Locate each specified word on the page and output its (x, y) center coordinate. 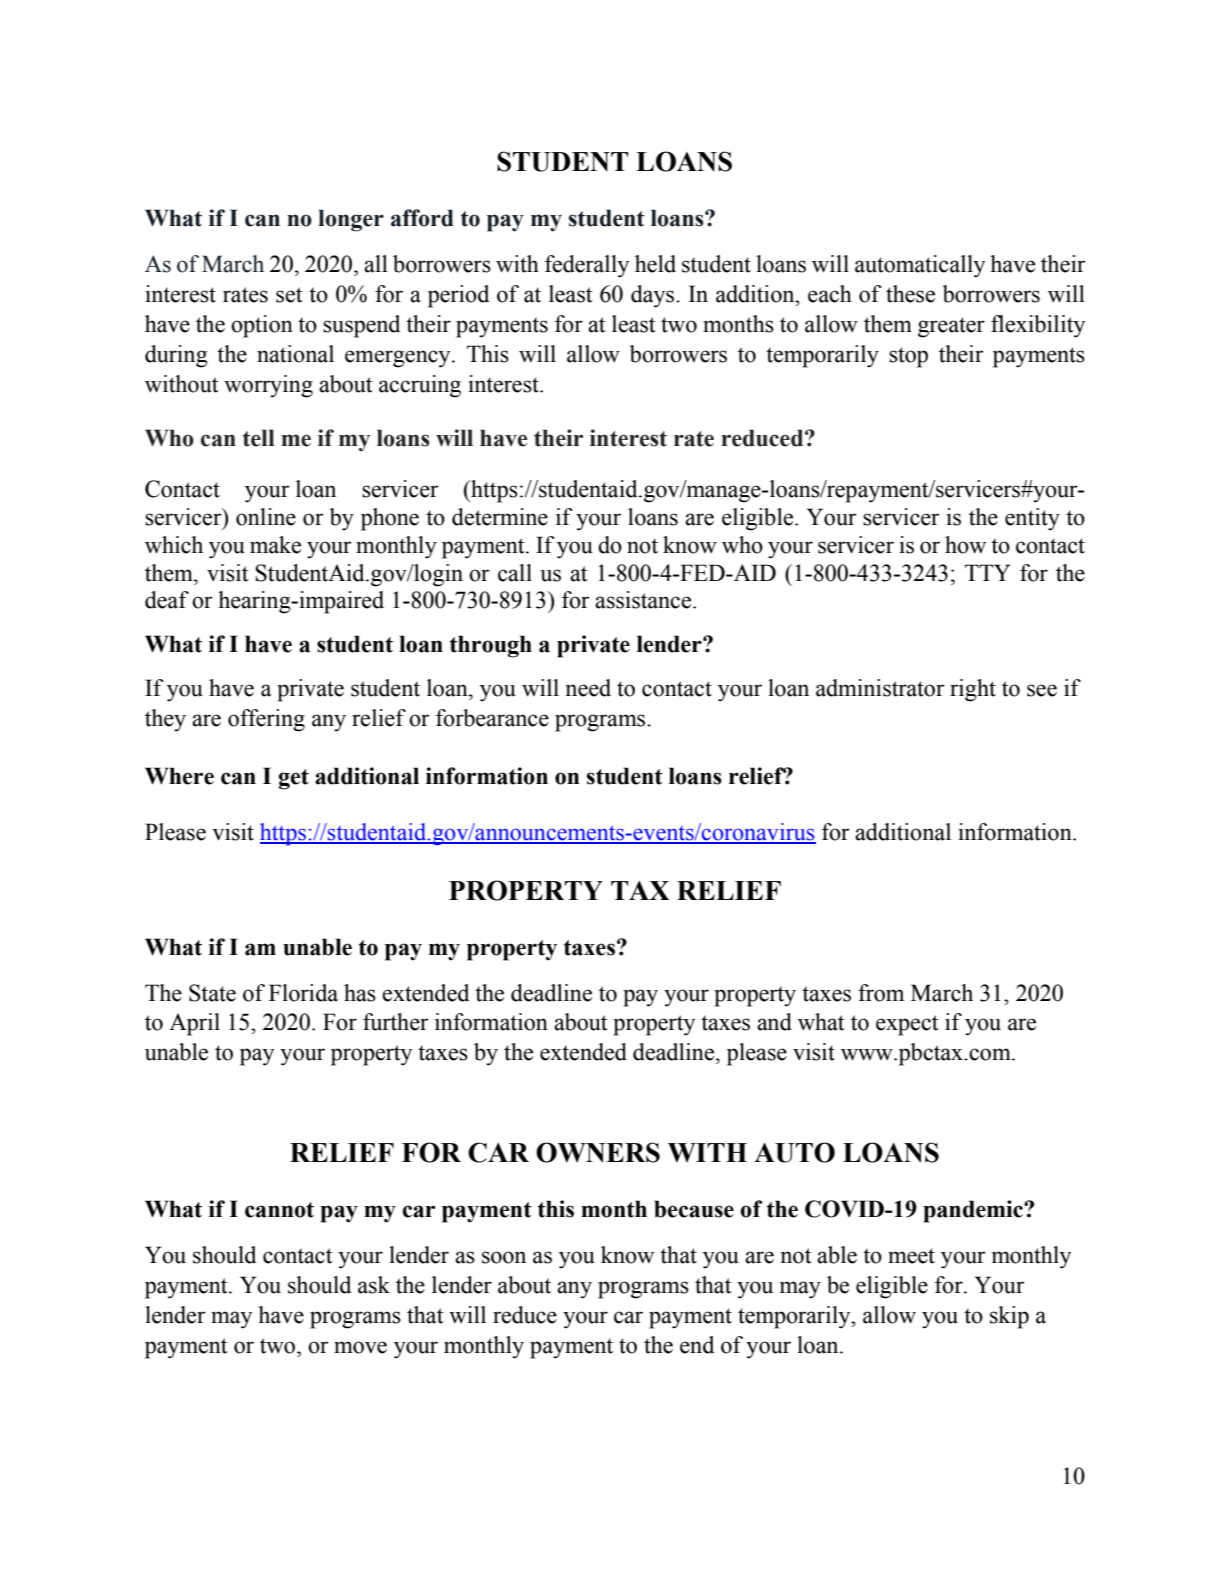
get (293, 779)
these (910, 294)
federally (587, 266)
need (588, 688)
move (360, 1347)
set (289, 295)
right (973, 690)
